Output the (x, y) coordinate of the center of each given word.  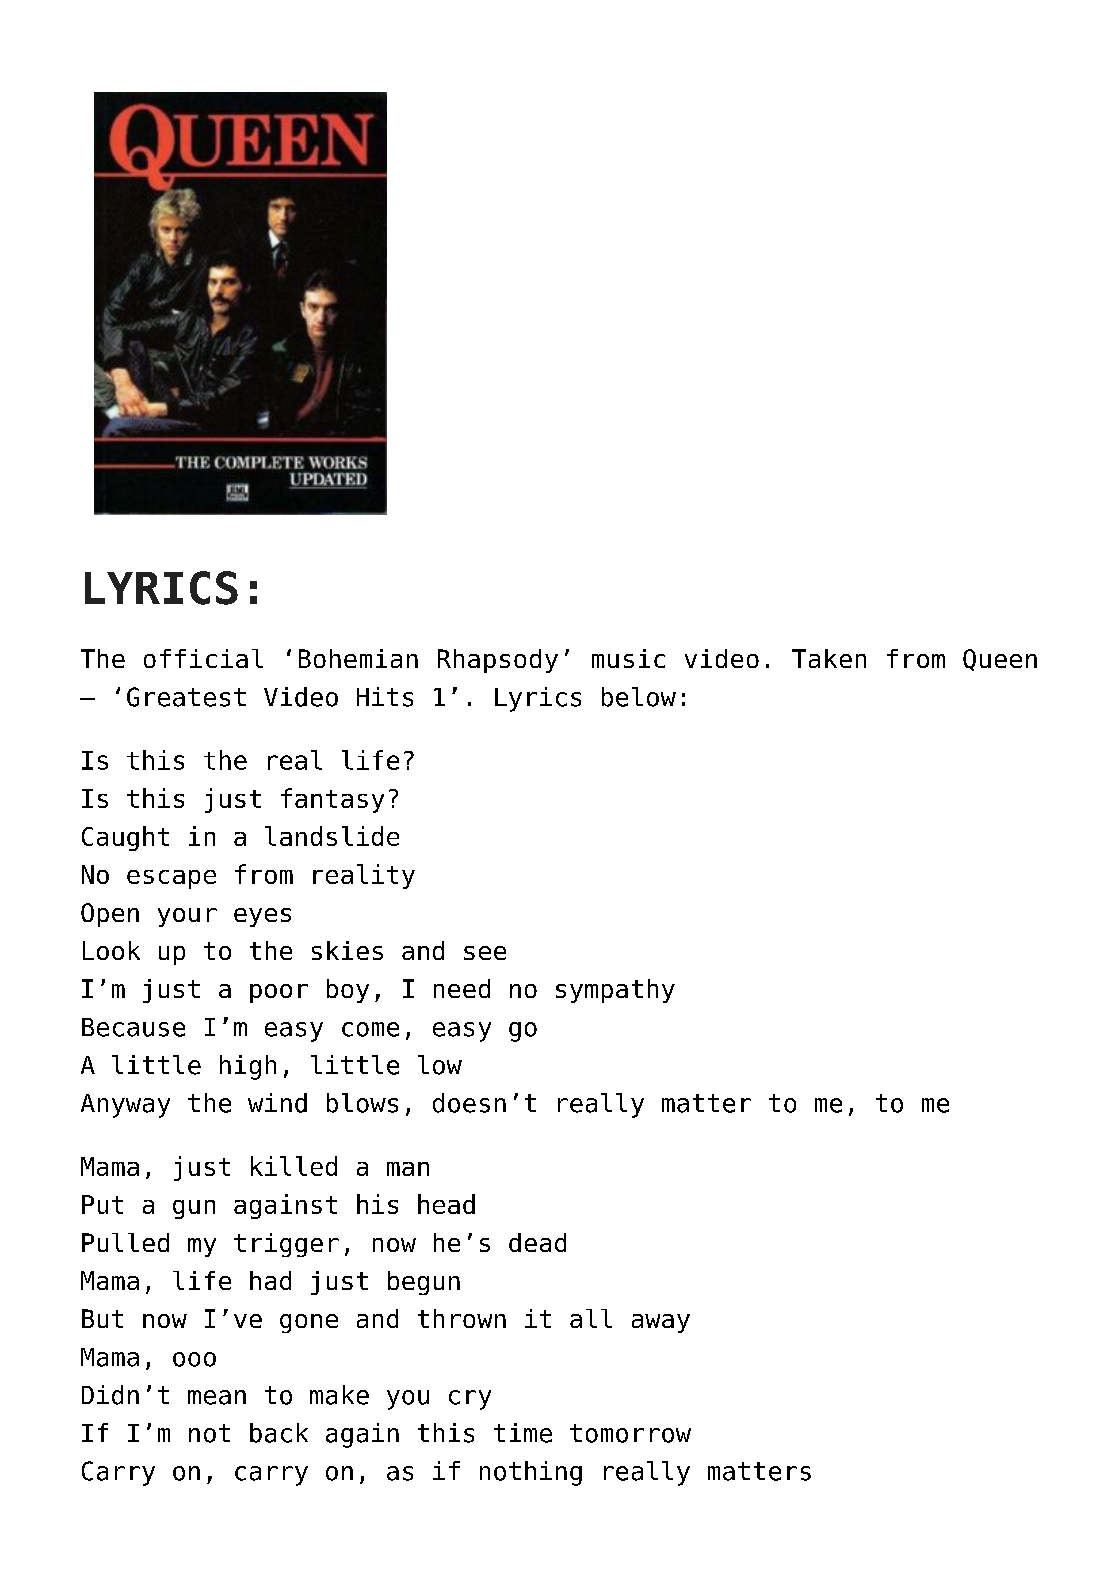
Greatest (186, 697)
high (248, 1067)
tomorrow (630, 1433)
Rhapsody (498, 661)
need (462, 988)
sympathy (615, 991)
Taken (829, 658)
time (523, 1433)
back (279, 1433)
